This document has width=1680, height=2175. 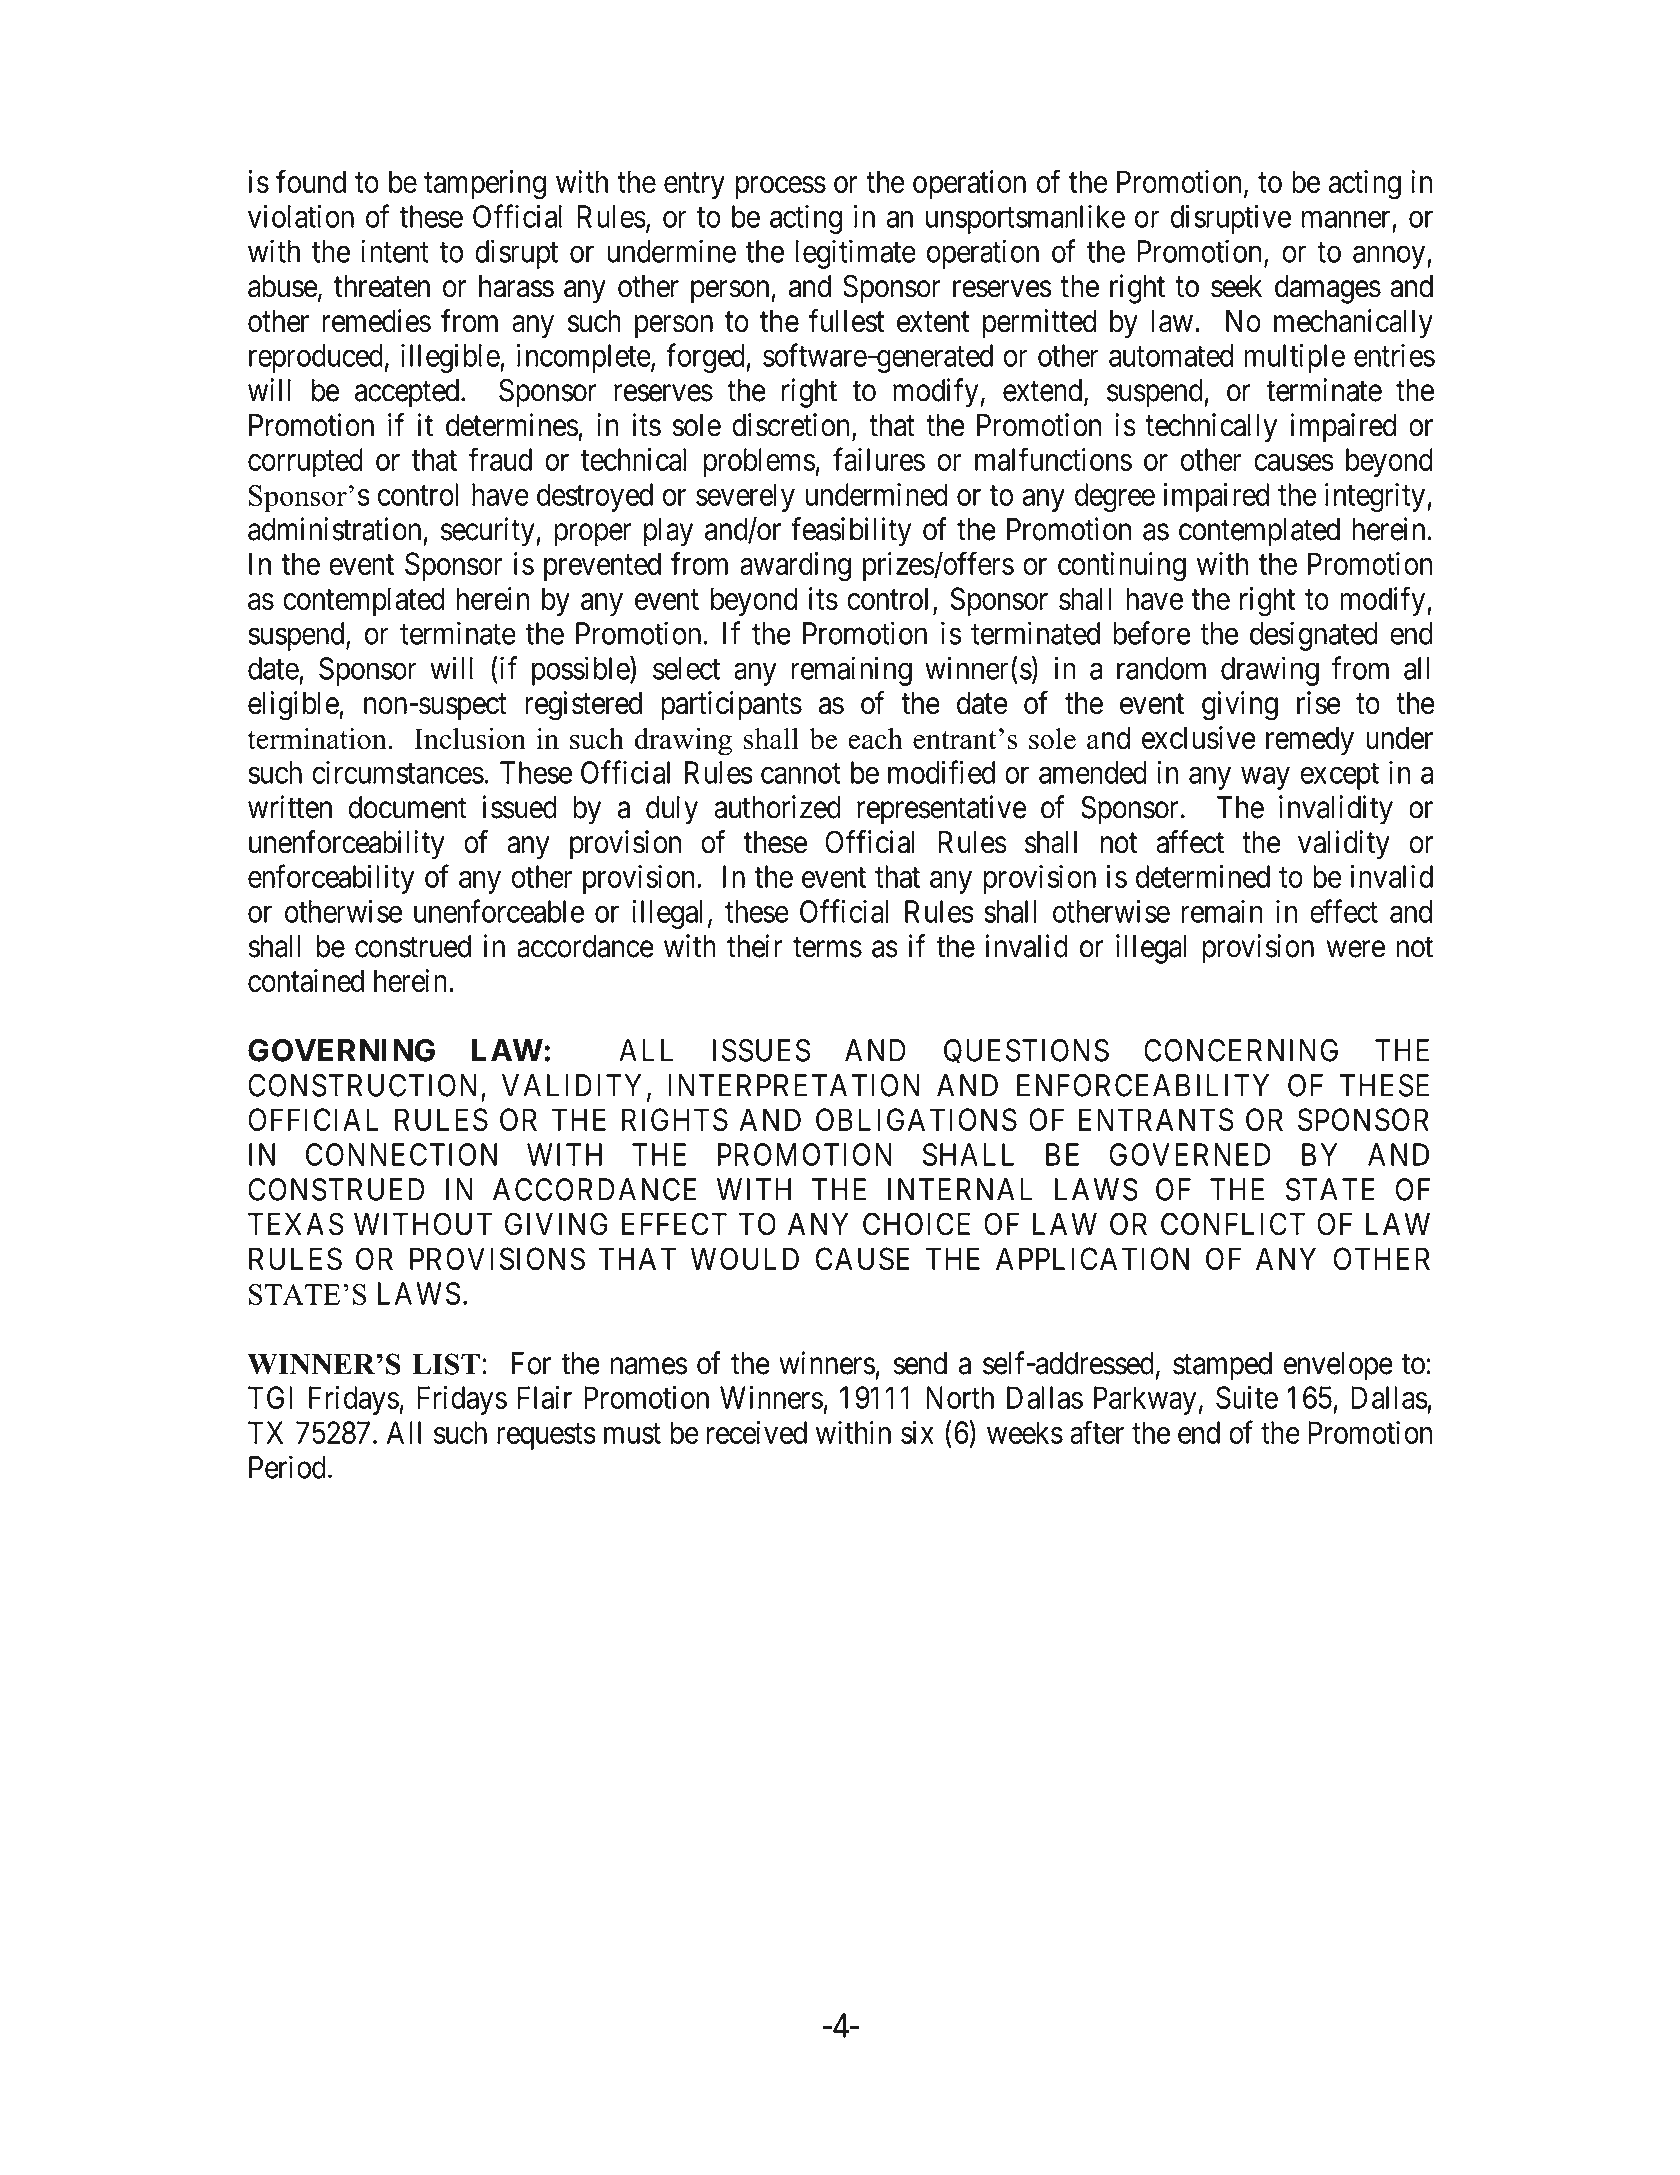 I want to click on affect, so click(x=1190, y=842).
